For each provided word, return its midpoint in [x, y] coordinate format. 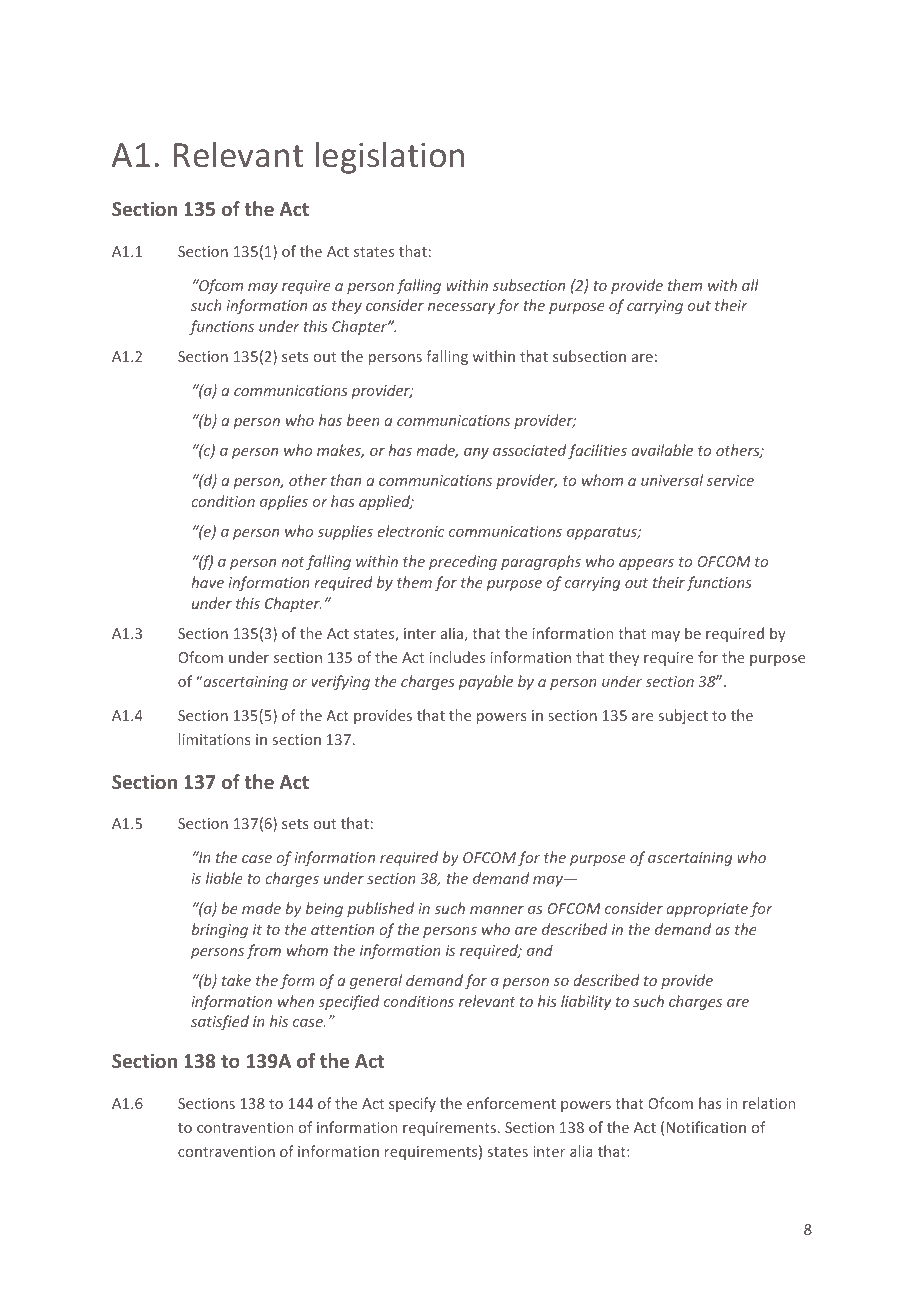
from [263, 951]
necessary [461, 308]
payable [486, 682]
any [476, 453]
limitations [215, 739]
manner [497, 910]
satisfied [220, 1022]
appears [646, 564]
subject [683, 716]
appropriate [707, 910]
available [662, 450]
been [363, 420]
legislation [390, 157]
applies [284, 502]
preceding [463, 562]
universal [672, 480]
